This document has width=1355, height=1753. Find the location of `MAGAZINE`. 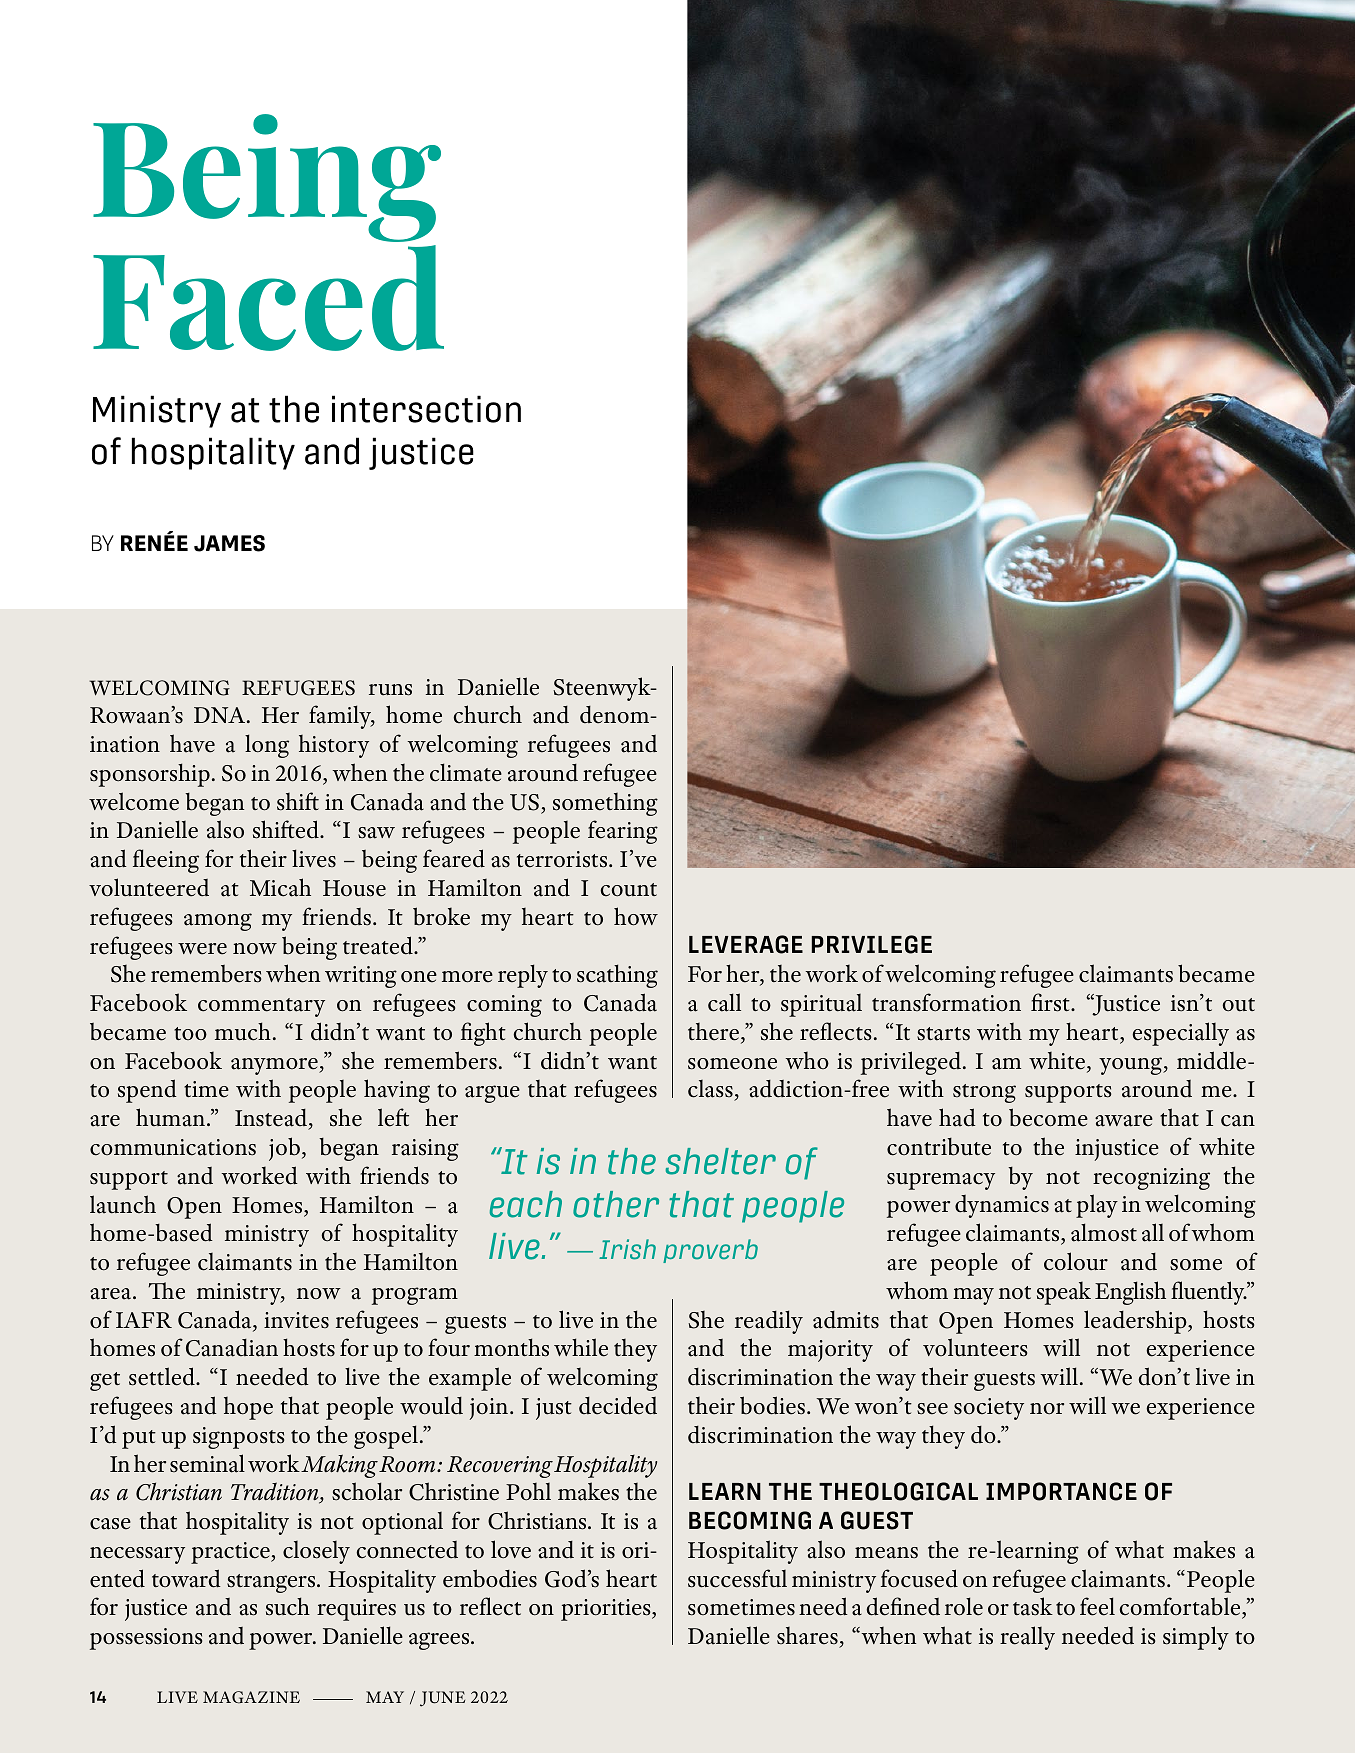

MAGAZINE is located at coordinates (251, 1697).
